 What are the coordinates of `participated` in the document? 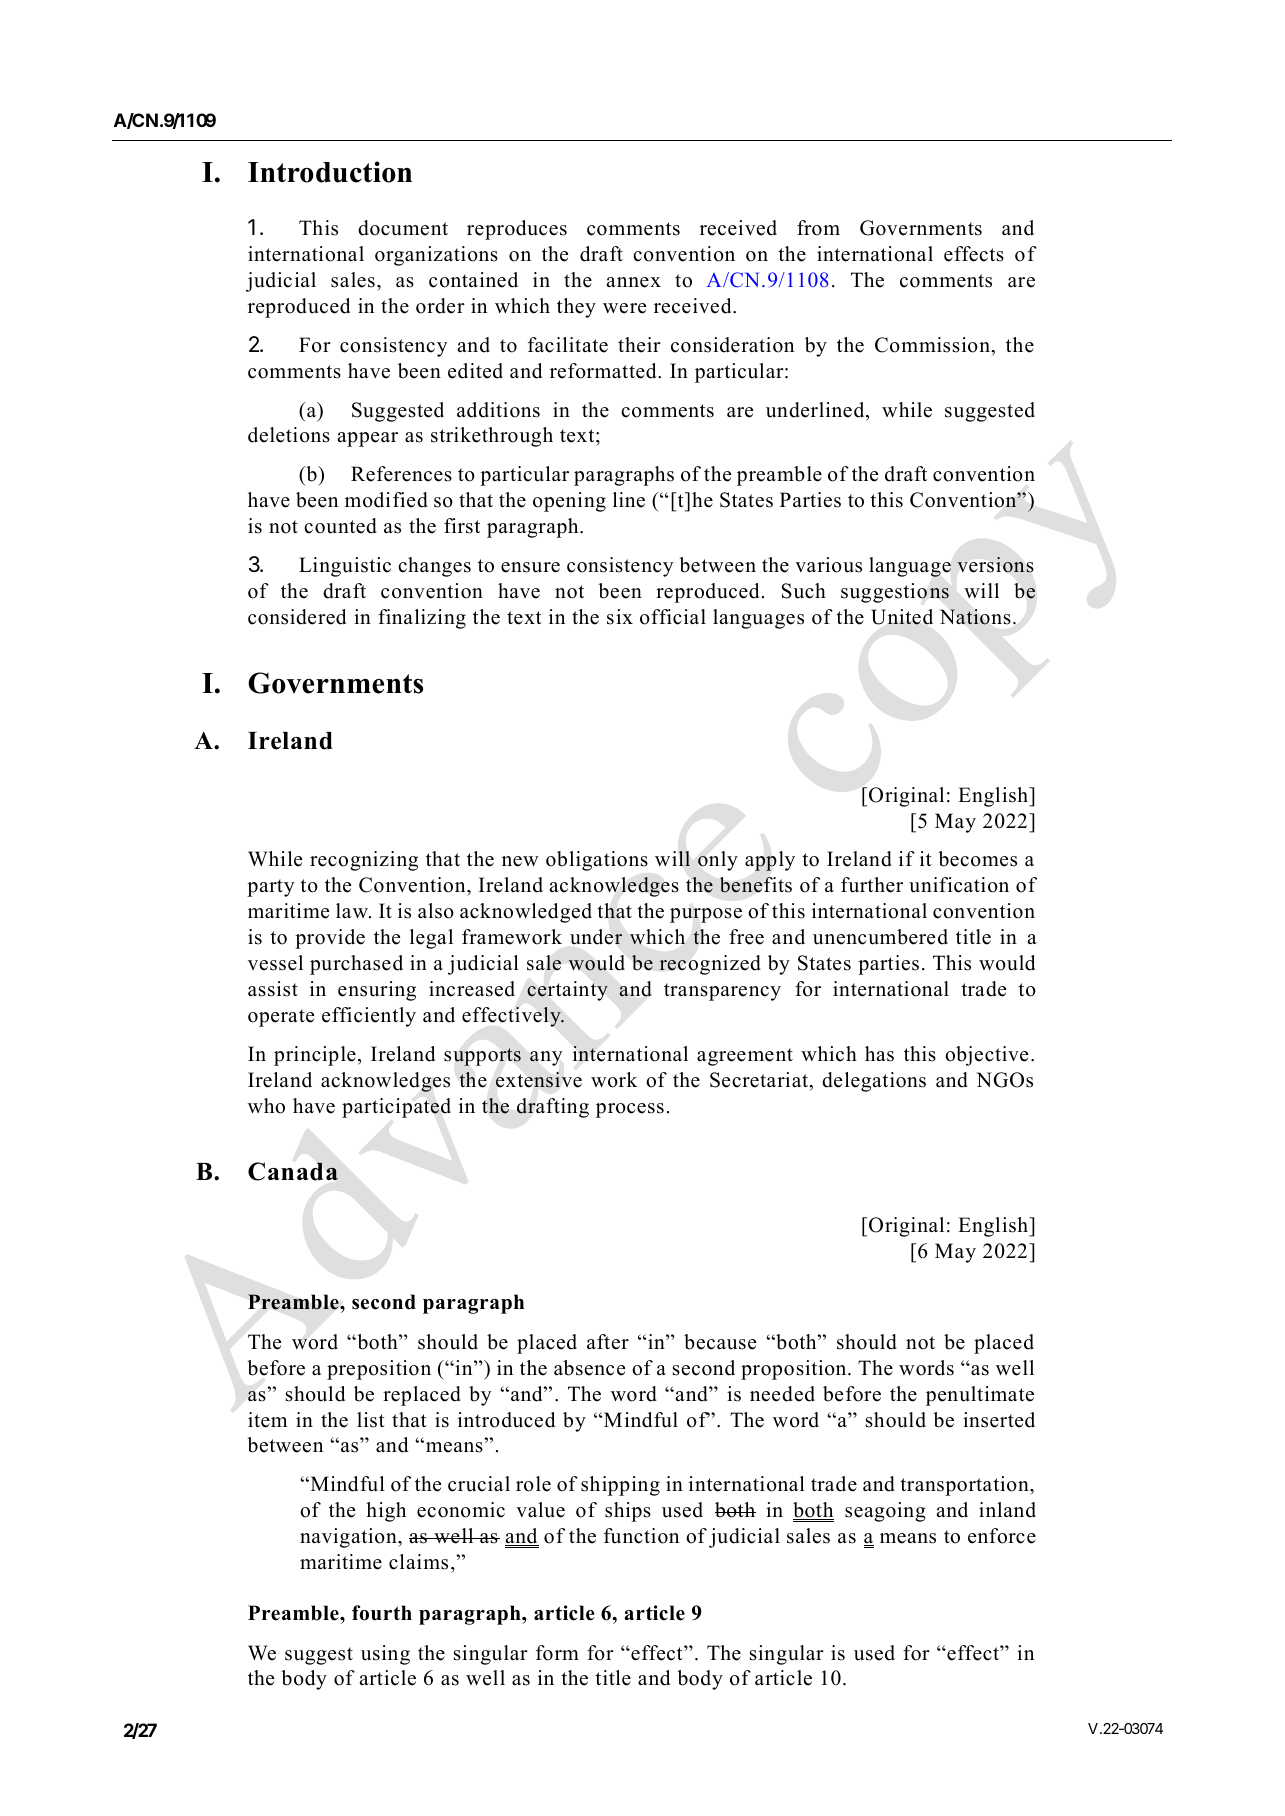 It's located at (396, 1108).
